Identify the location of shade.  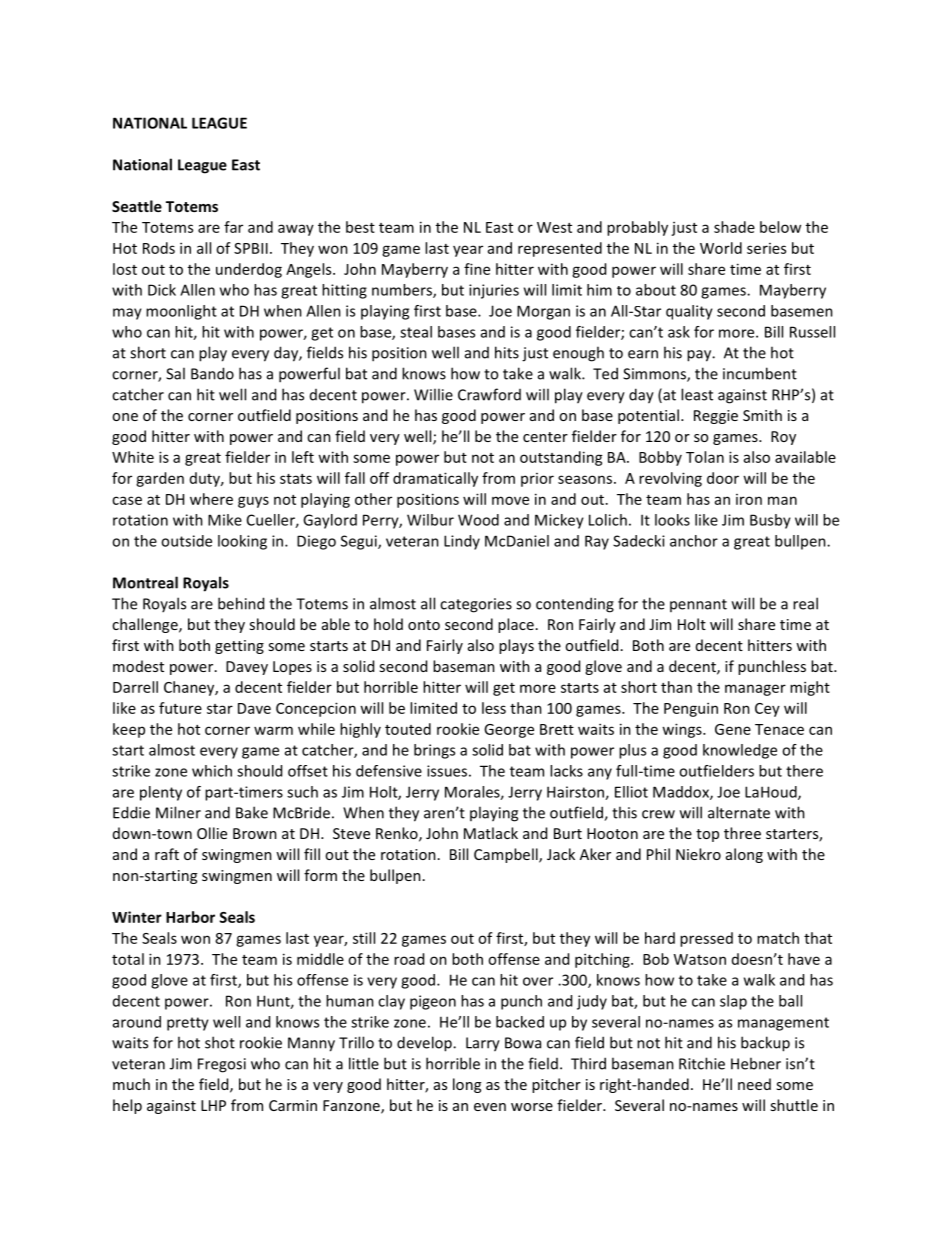
(734, 227).
